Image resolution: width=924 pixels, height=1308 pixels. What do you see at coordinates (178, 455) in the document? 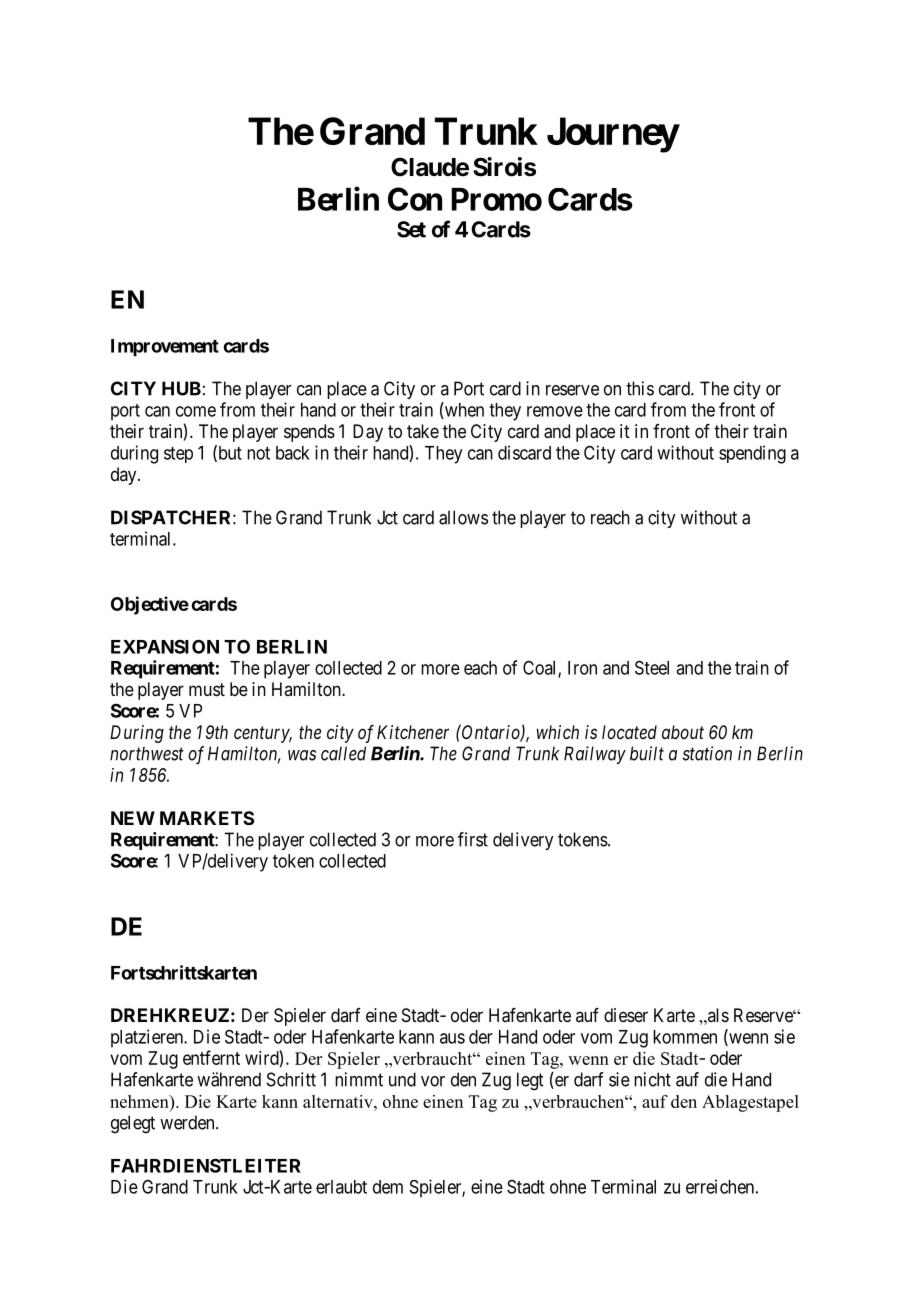
I see `step` at bounding box center [178, 455].
